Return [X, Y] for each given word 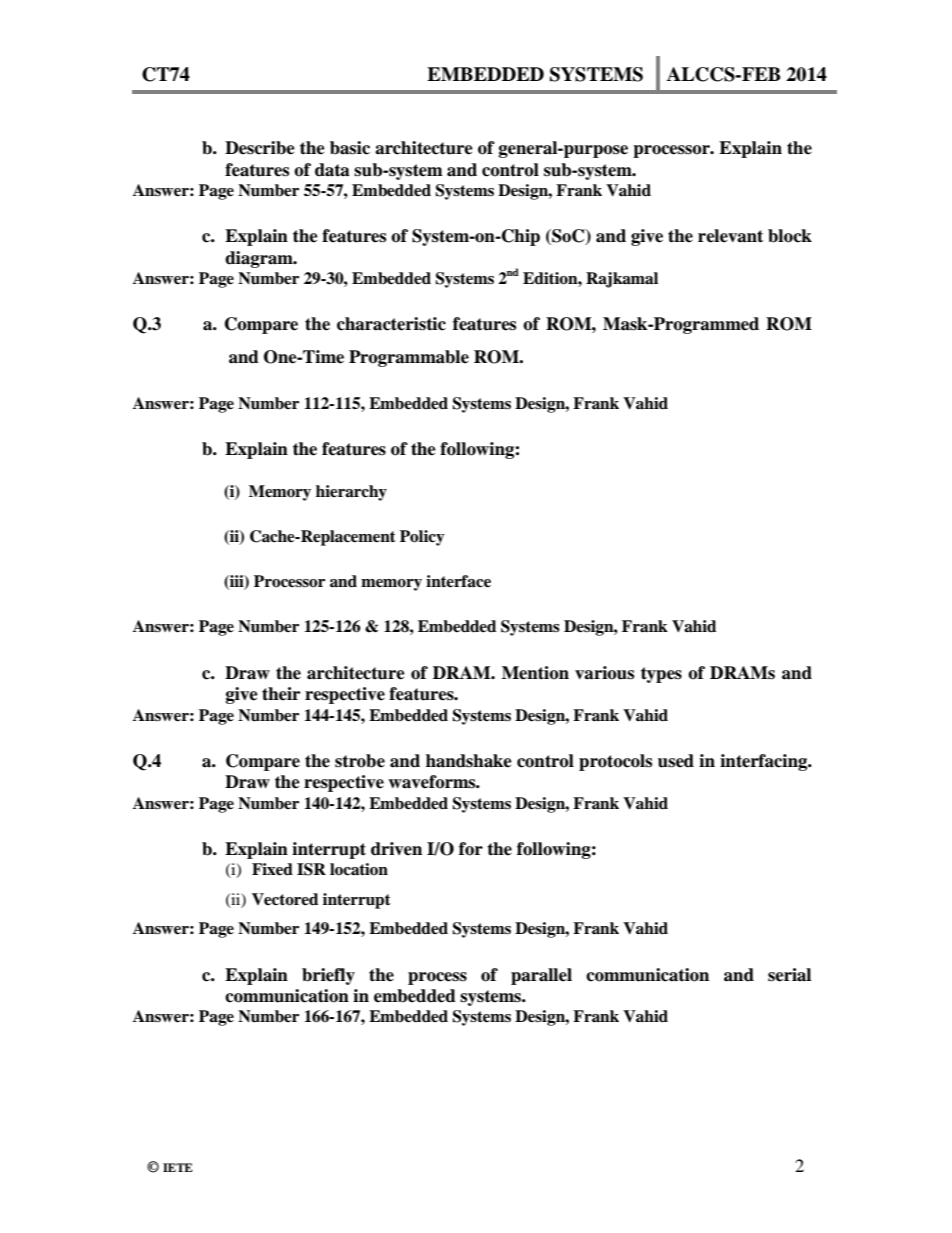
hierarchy [351, 493]
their [281, 694]
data [332, 170]
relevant [730, 236]
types [661, 675]
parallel [541, 976]
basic [350, 148]
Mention [535, 673]
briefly [328, 976]
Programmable [409, 358]
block [790, 236]
